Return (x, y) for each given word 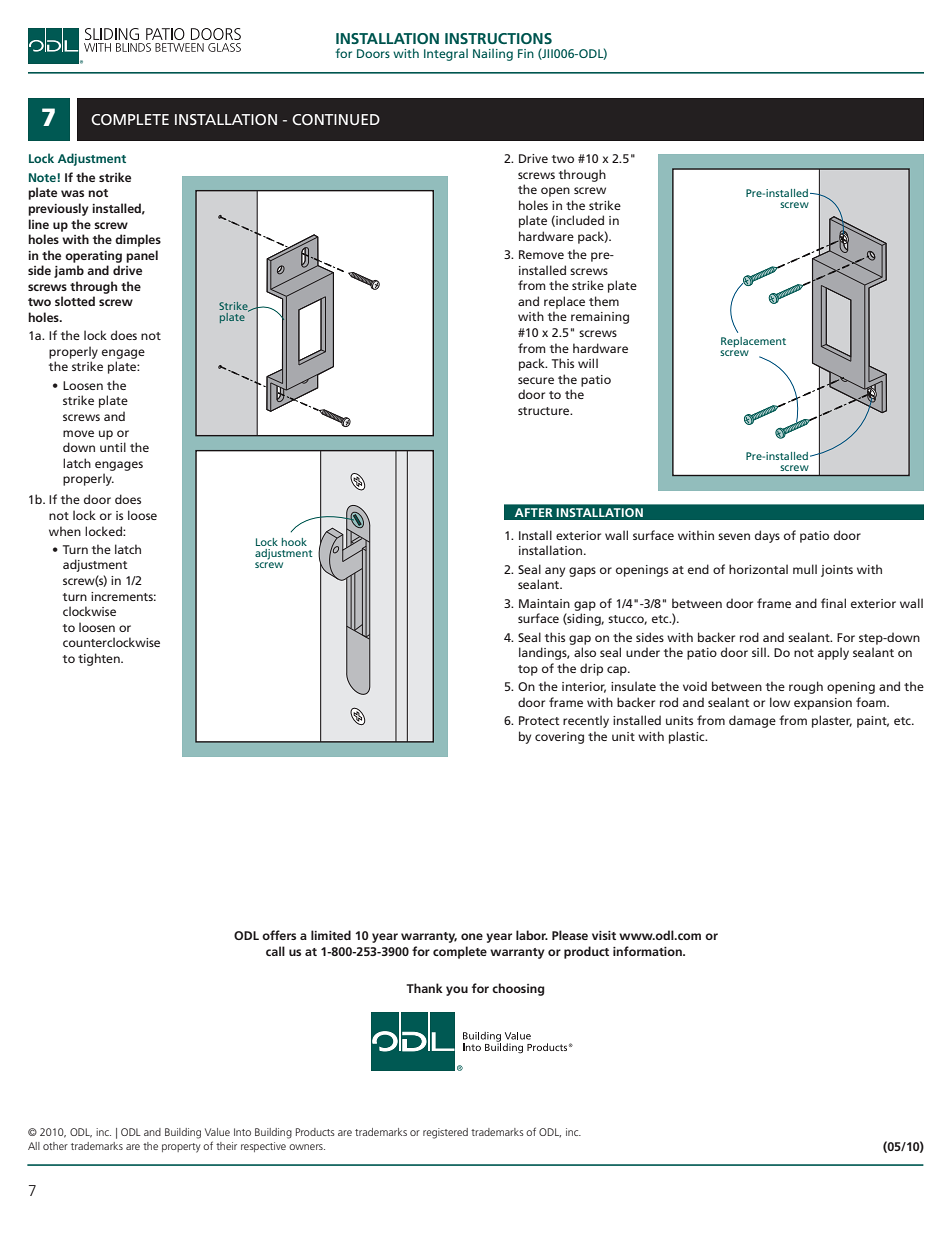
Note (43, 177)
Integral (446, 54)
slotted (75, 301)
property (181, 1148)
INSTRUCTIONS (498, 38)
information (648, 951)
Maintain (544, 603)
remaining (600, 318)
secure (536, 380)
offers (279, 935)
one (472, 936)
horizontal (758, 569)
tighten (100, 659)
